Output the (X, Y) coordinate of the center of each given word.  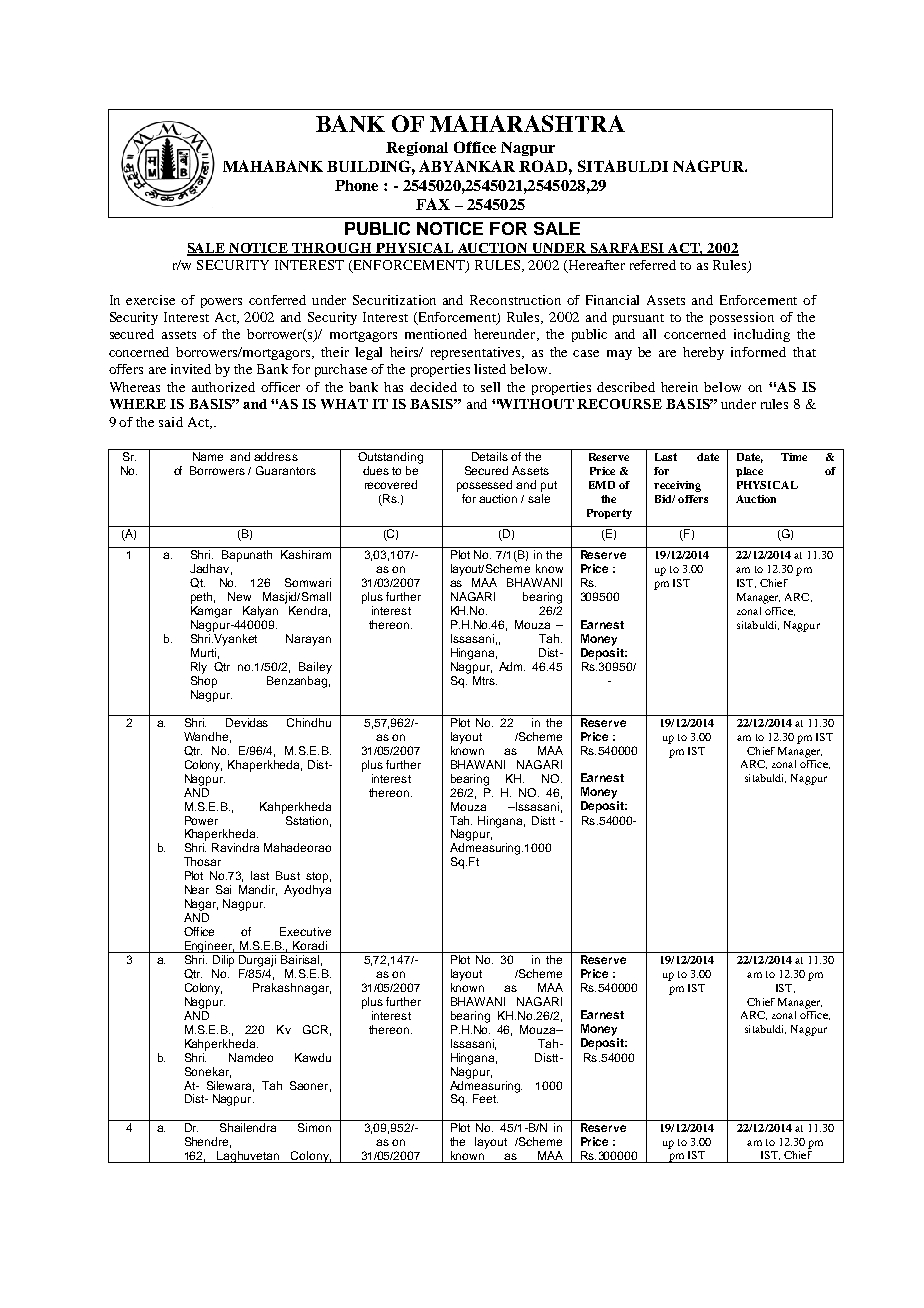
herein (679, 387)
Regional (417, 149)
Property (609, 514)
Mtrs (485, 680)
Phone (356, 185)
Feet (485, 1098)
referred (653, 265)
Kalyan (260, 612)
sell (490, 387)
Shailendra (248, 1127)
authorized (223, 387)
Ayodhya (307, 891)
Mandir (258, 890)
